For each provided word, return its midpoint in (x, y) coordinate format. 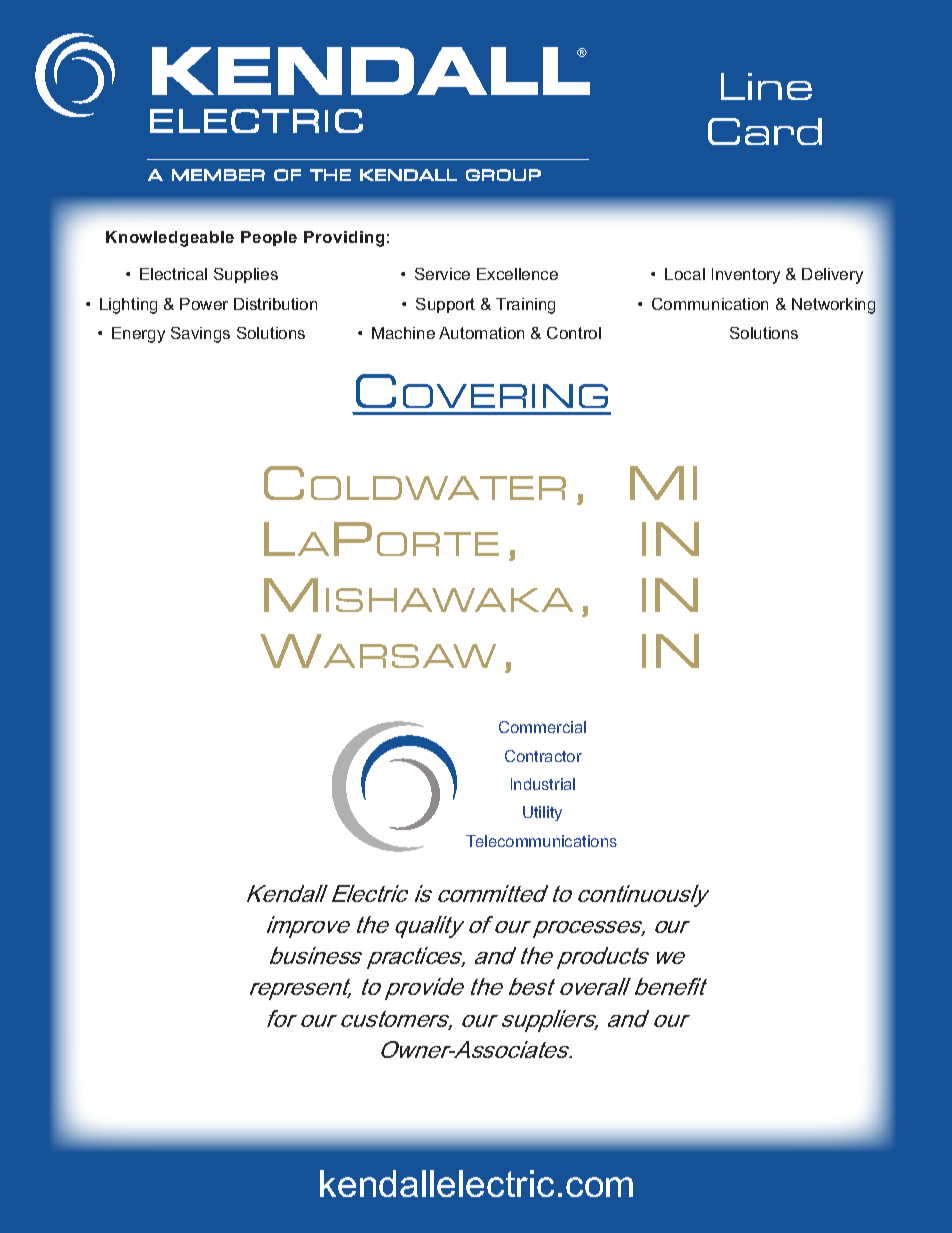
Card (765, 131)
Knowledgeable (170, 239)
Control (574, 333)
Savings (200, 335)
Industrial (543, 784)
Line (766, 86)
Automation (481, 333)
